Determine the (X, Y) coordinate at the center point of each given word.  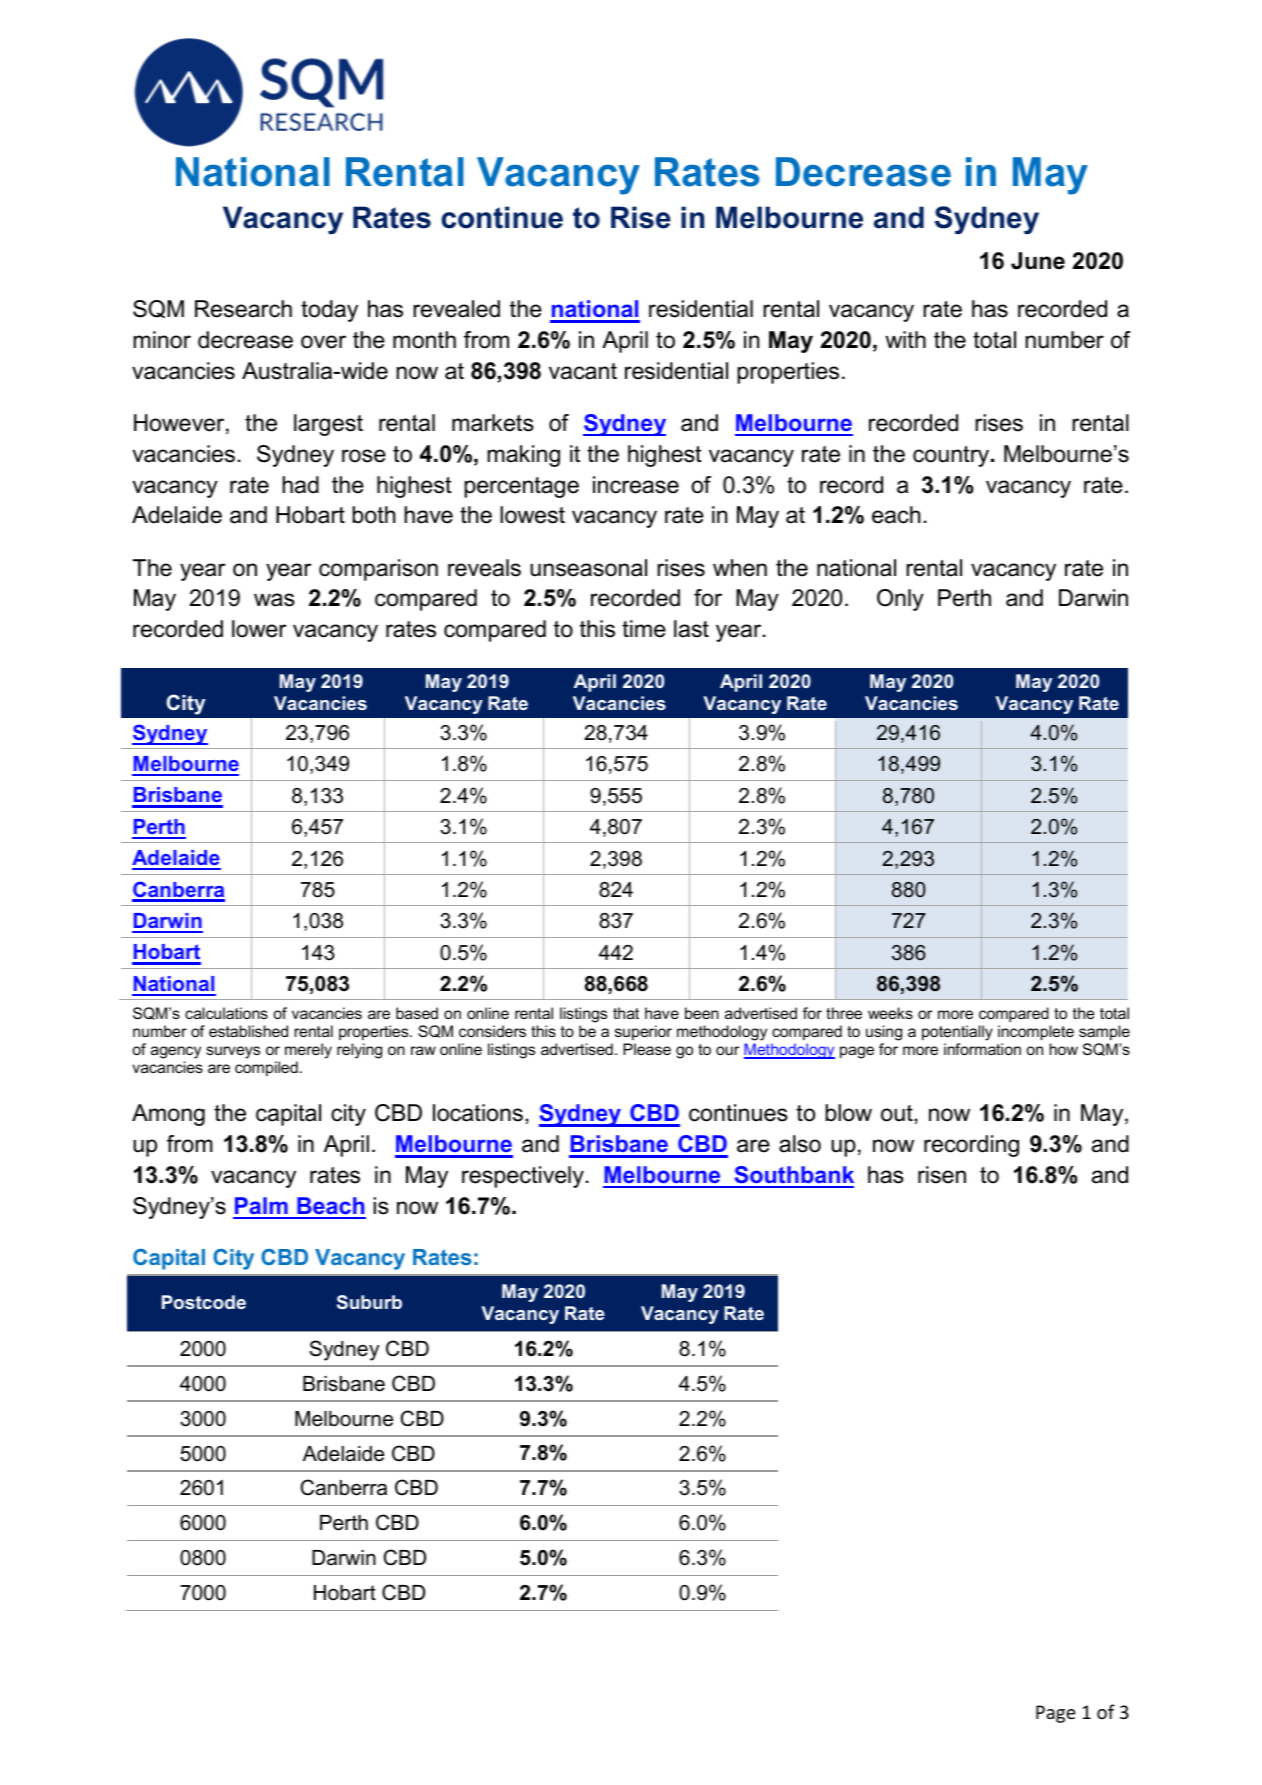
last (691, 629)
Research (243, 309)
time (644, 629)
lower (259, 629)
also (800, 1144)
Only (900, 600)
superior (643, 1032)
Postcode (204, 1302)
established (248, 1031)
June (1038, 261)
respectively (523, 1177)
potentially (957, 1033)
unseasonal (588, 568)
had (300, 485)
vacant (583, 371)
